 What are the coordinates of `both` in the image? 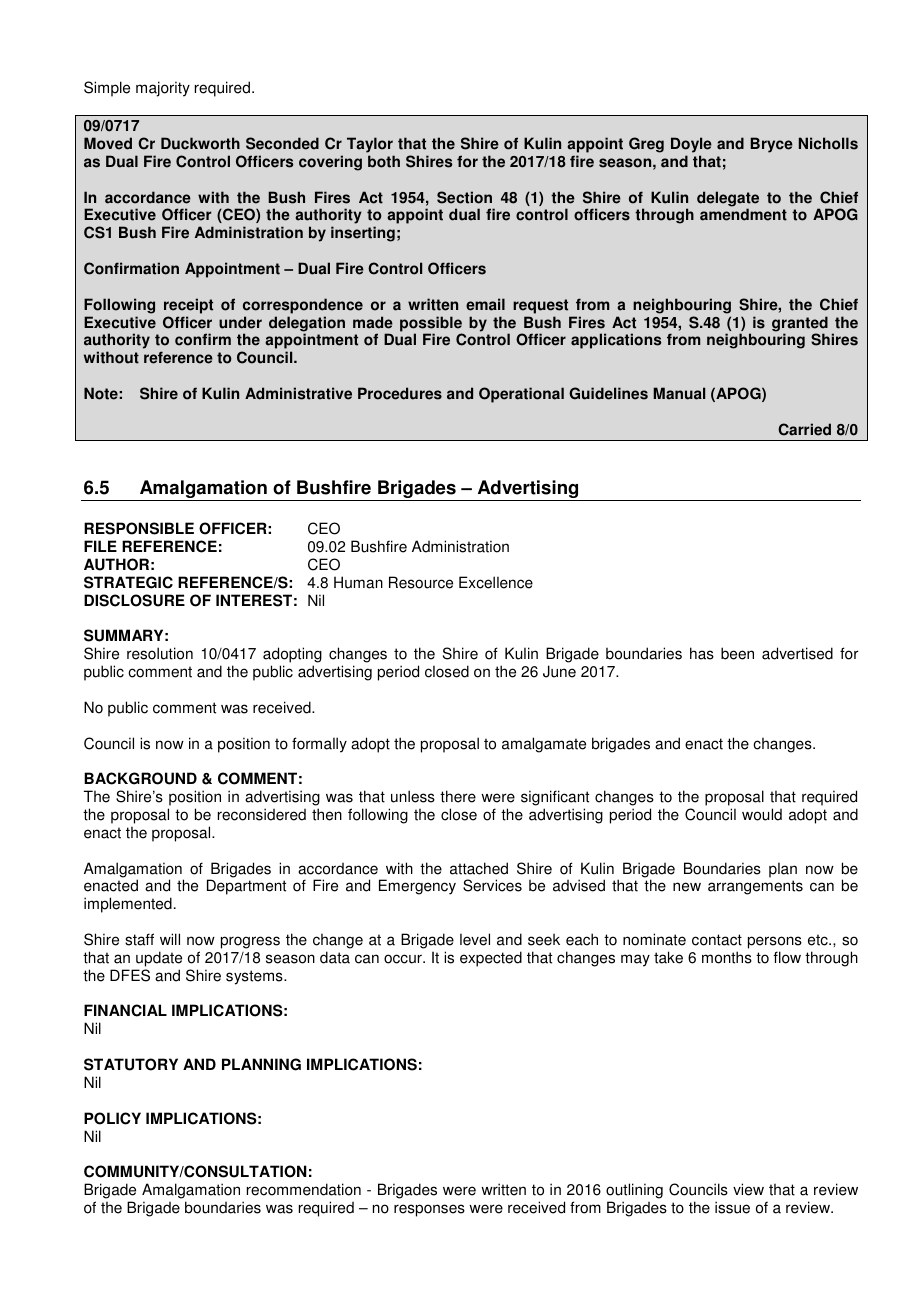 It's located at (384, 161).
